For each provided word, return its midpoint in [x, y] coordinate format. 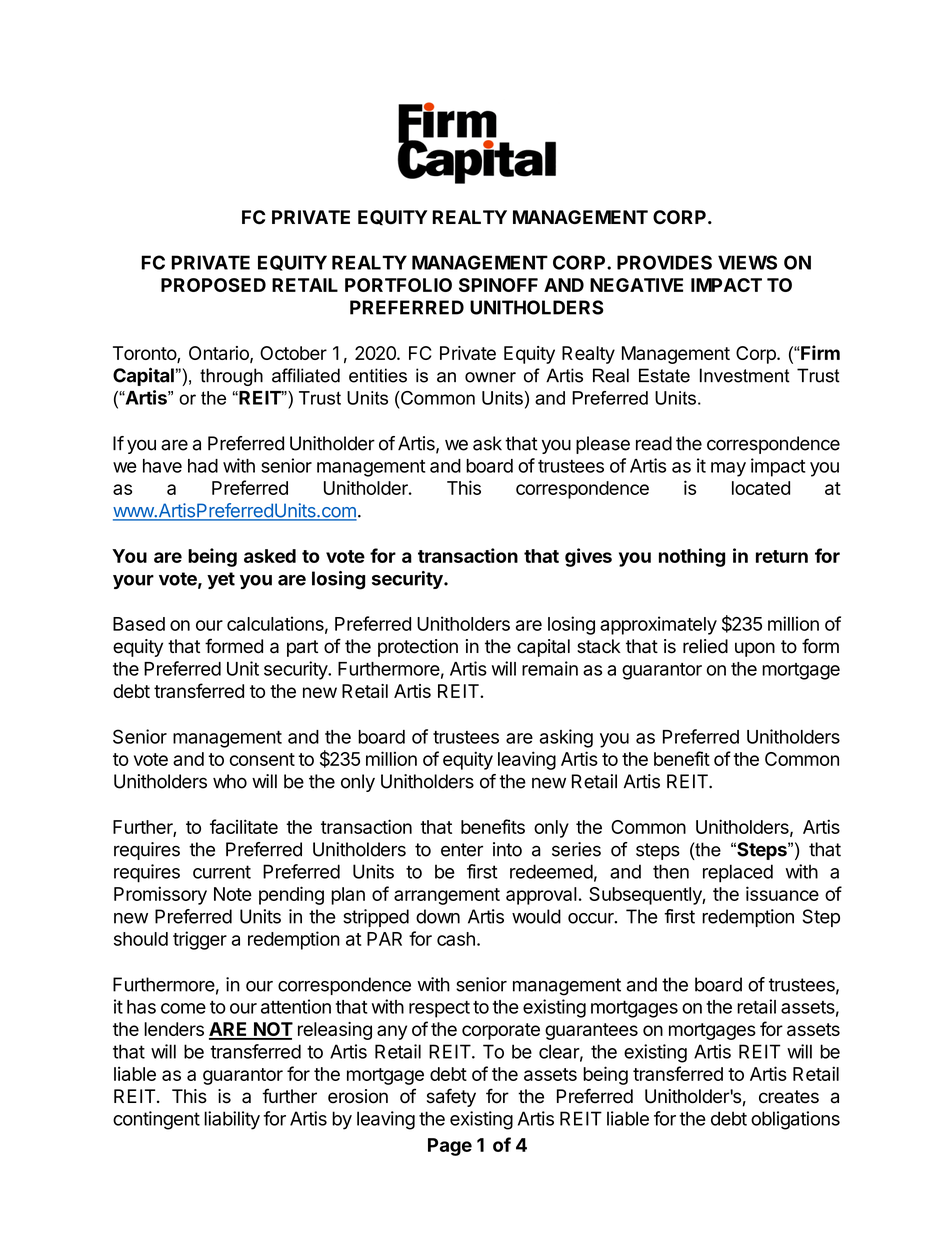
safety [451, 1097]
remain [550, 668]
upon [755, 649]
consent [262, 759]
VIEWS [747, 262]
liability [232, 1120]
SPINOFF [498, 285]
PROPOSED [213, 285]
